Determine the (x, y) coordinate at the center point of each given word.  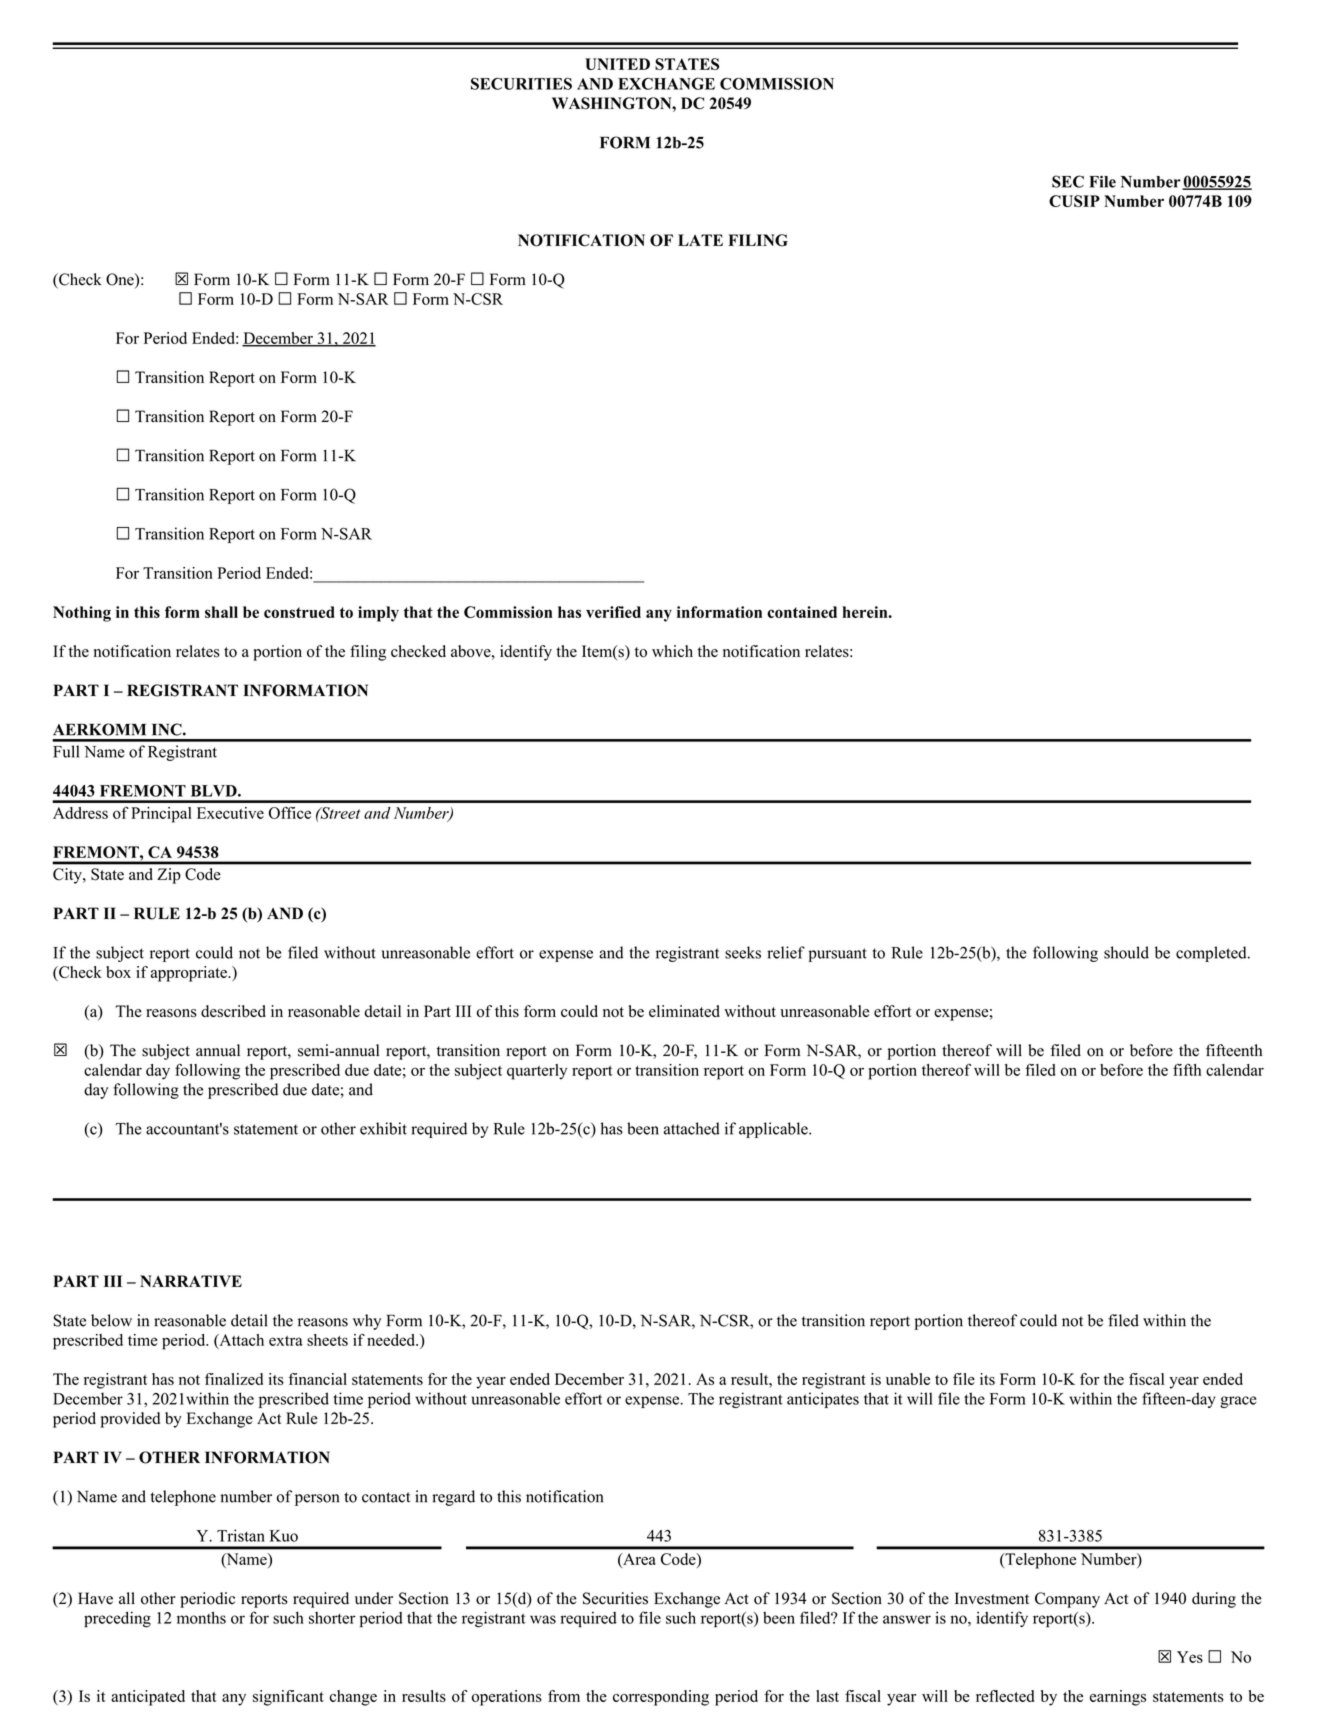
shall (221, 612)
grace (1238, 1402)
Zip (169, 876)
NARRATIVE (191, 1281)
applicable (774, 1130)
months (201, 1617)
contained (802, 612)
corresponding (661, 1698)
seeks (743, 952)
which (672, 651)
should (1126, 952)
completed (1212, 954)
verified (613, 612)
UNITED (617, 64)
